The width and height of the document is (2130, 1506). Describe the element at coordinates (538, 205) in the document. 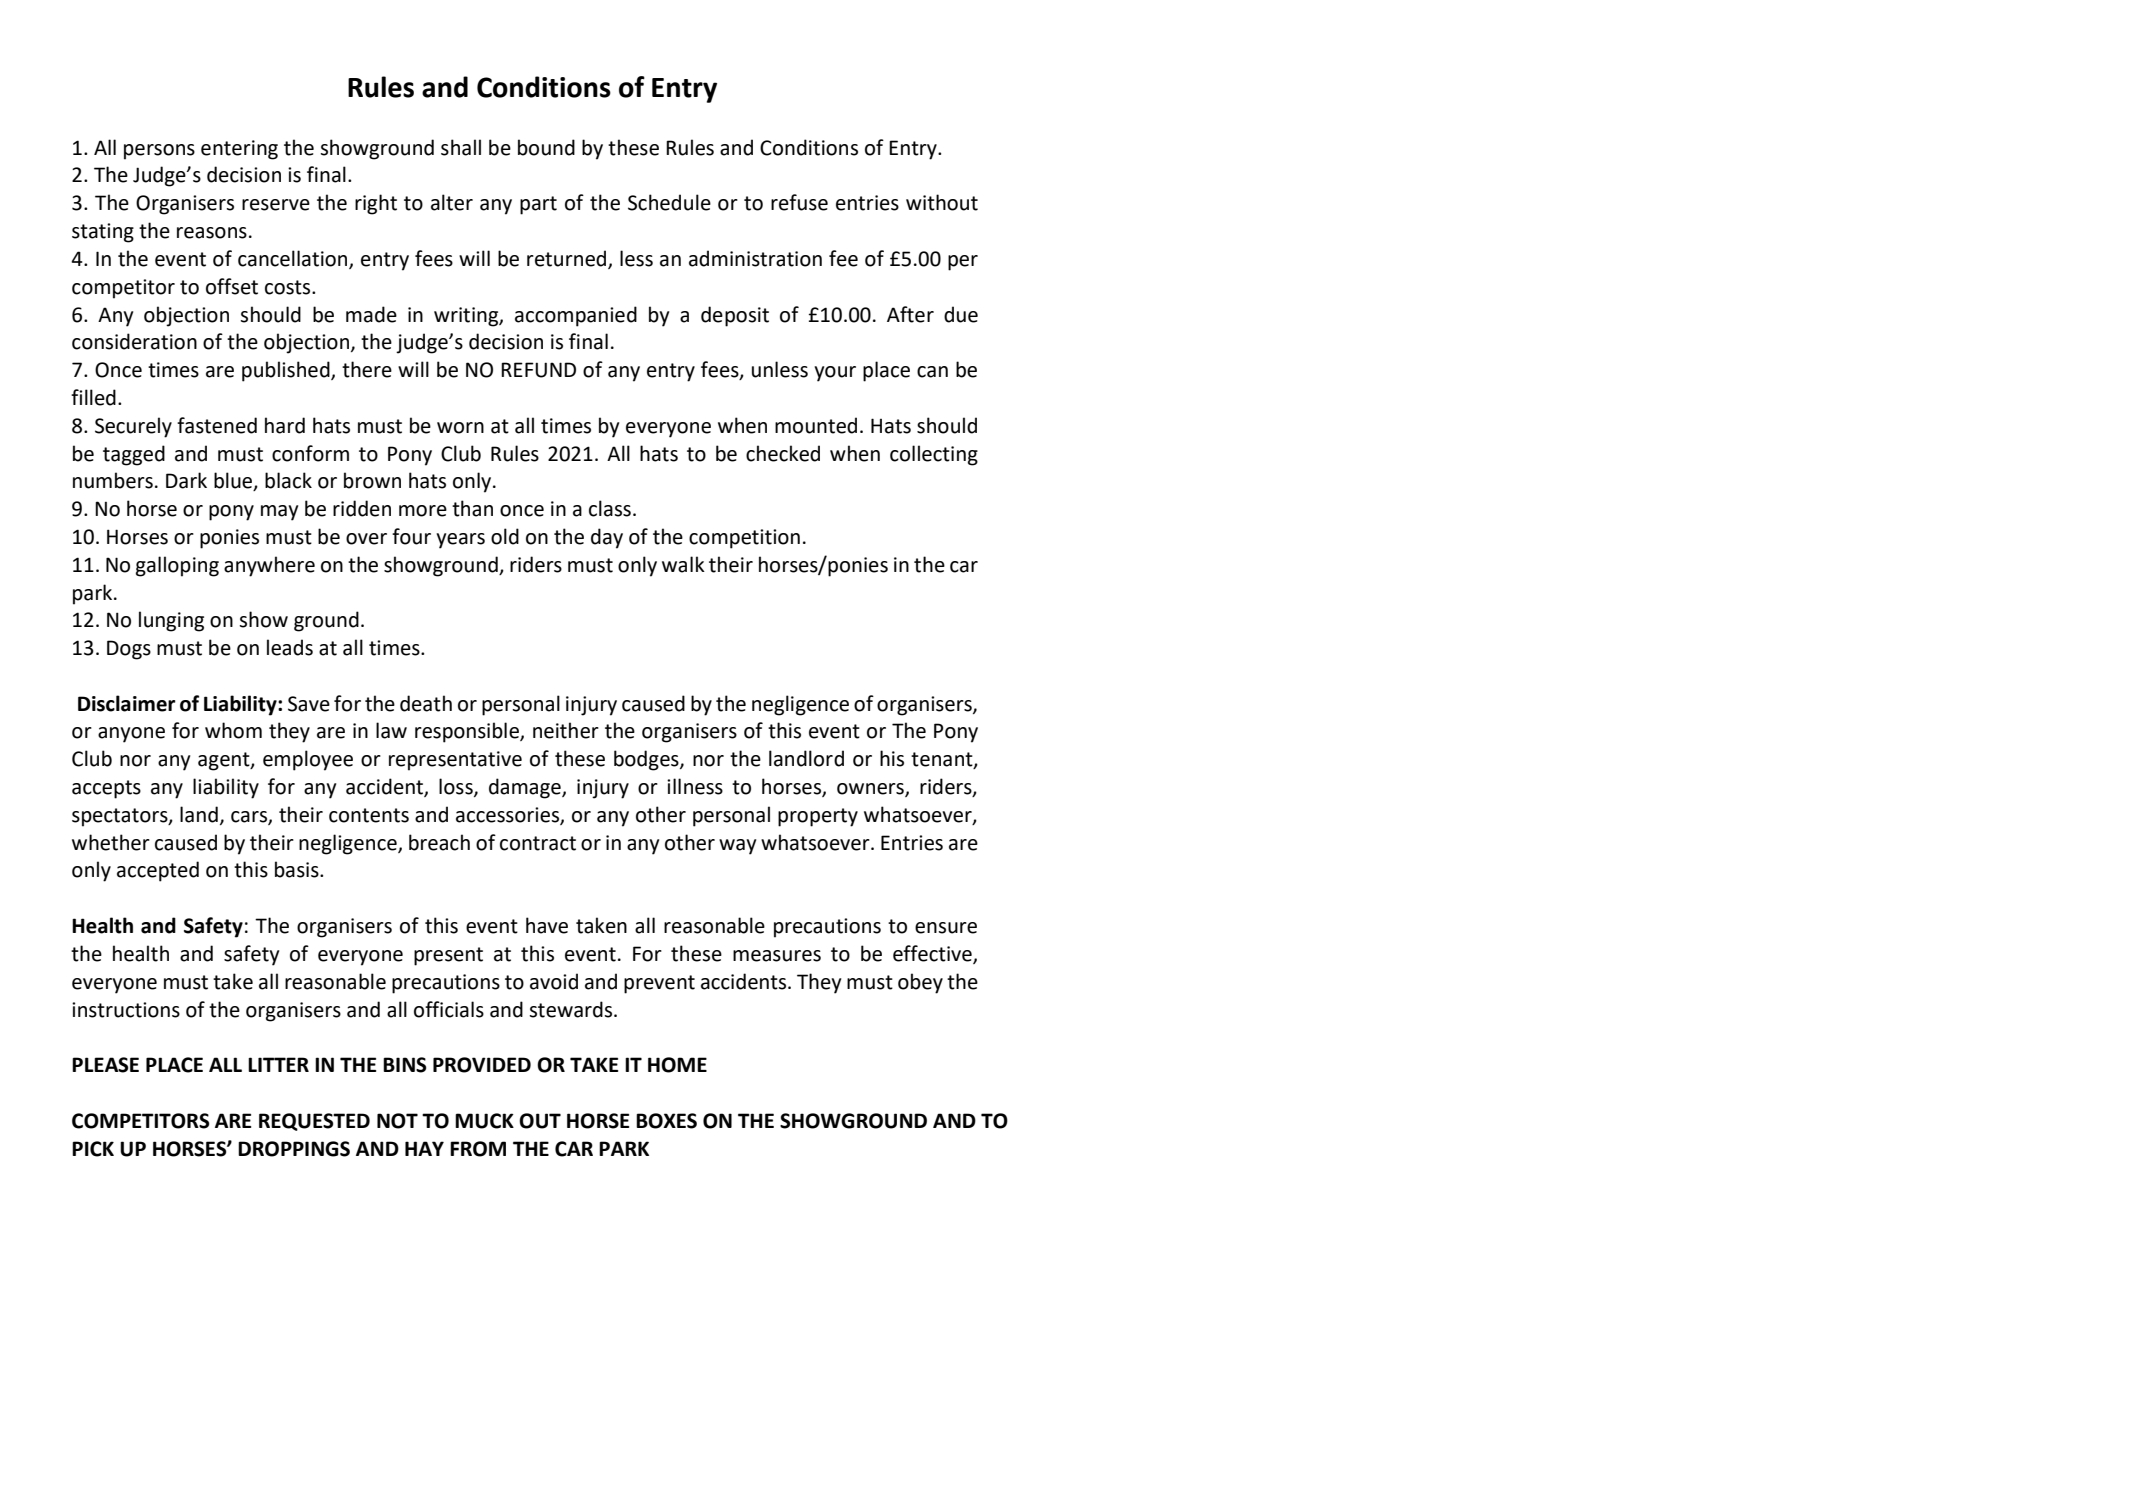

I see `part` at that location.
